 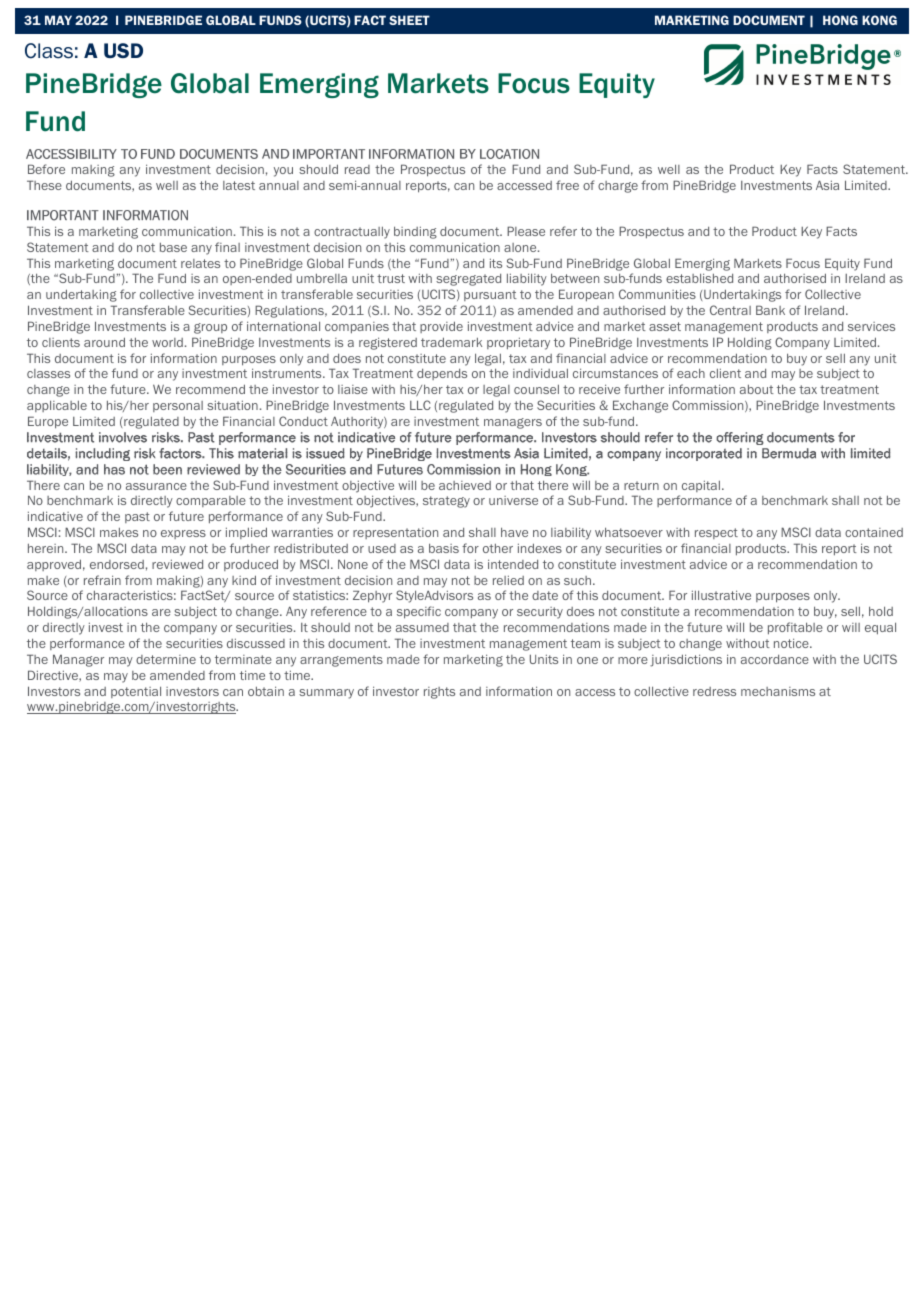 I want to click on about, so click(x=757, y=389).
